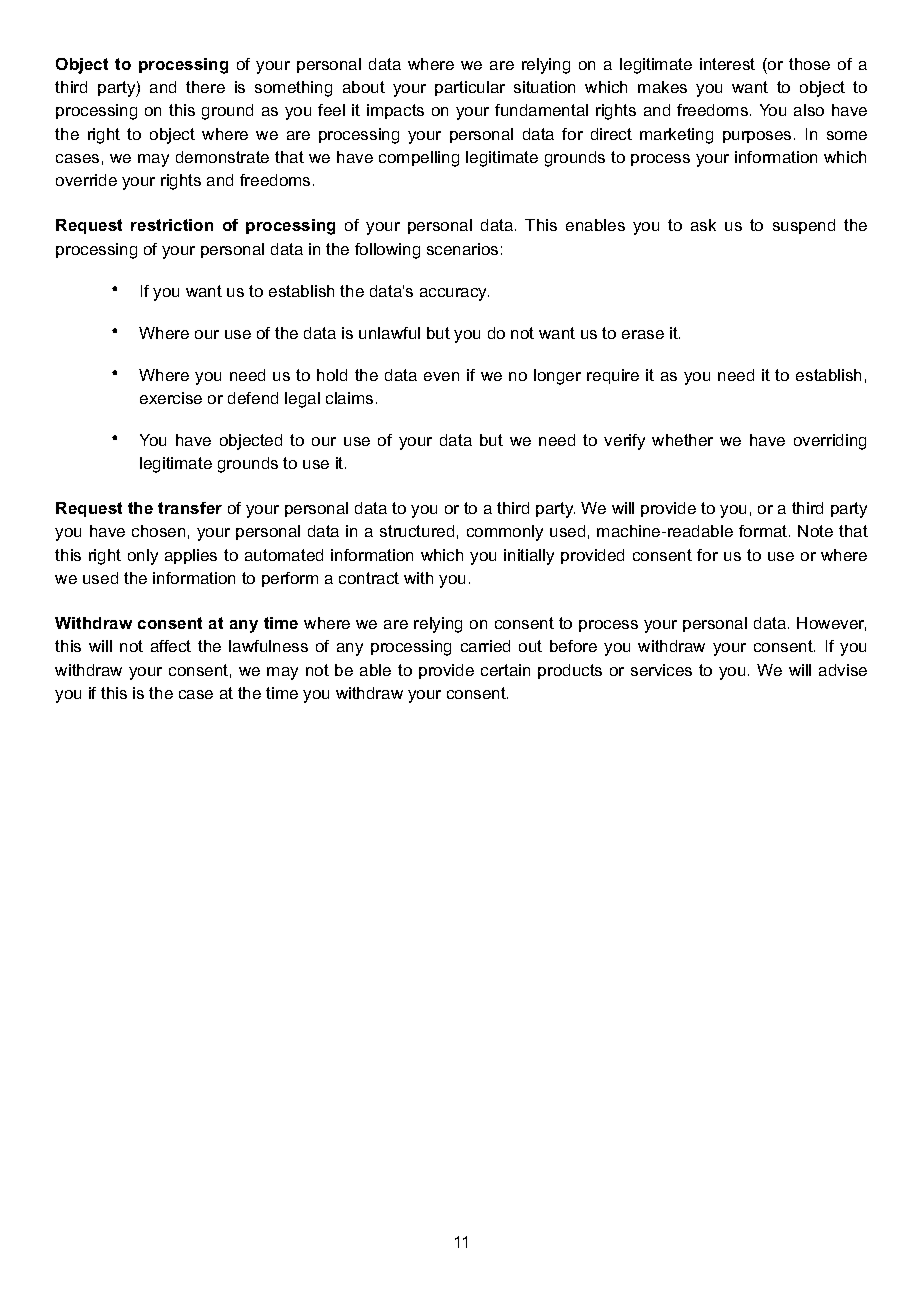  I want to click on affect, so click(171, 646).
